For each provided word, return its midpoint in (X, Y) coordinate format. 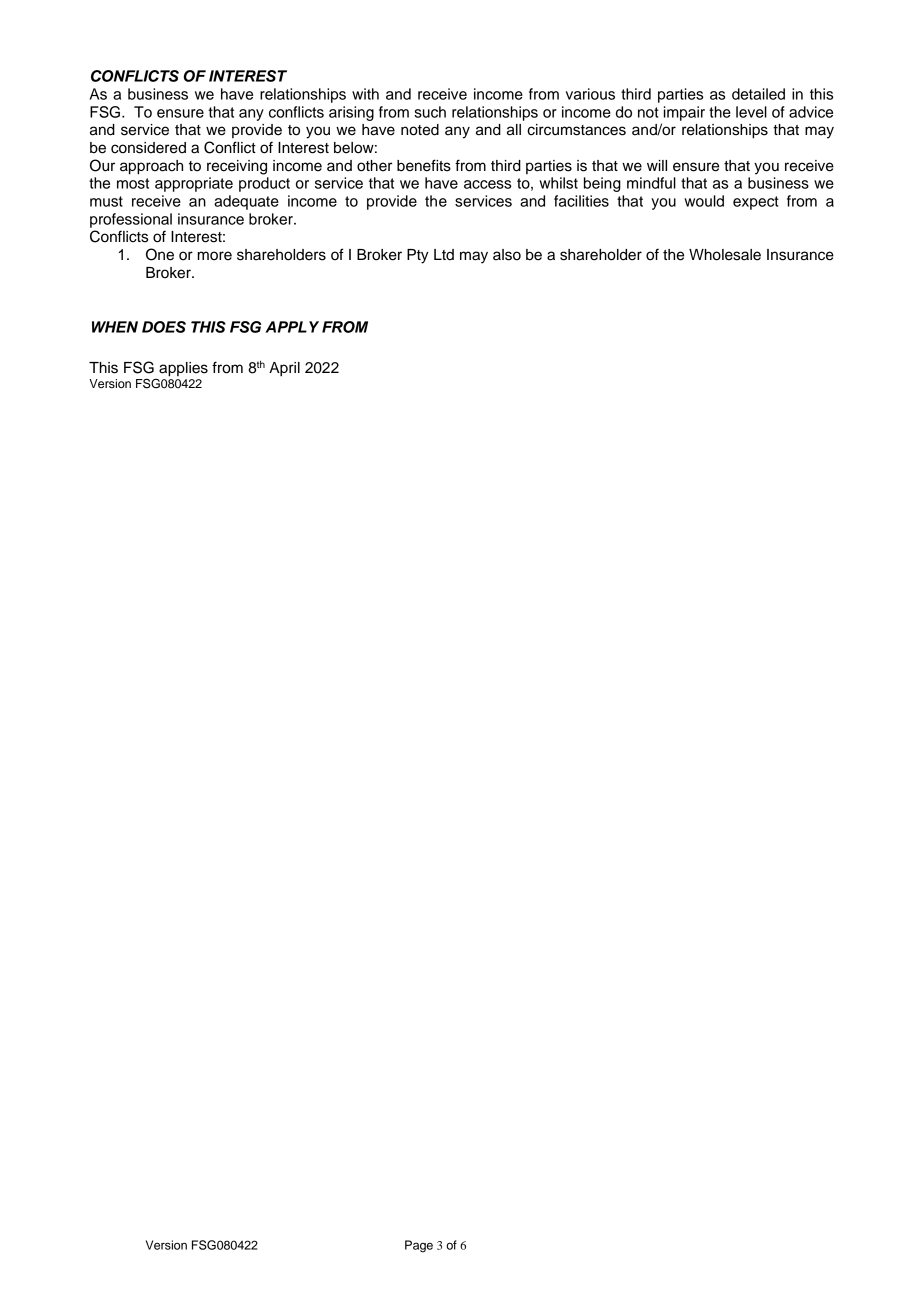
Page (419, 1246)
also (507, 255)
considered (148, 148)
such (430, 112)
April (284, 369)
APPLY (292, 327)
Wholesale (725, 255)
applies (183, 369)
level (751, 112)
